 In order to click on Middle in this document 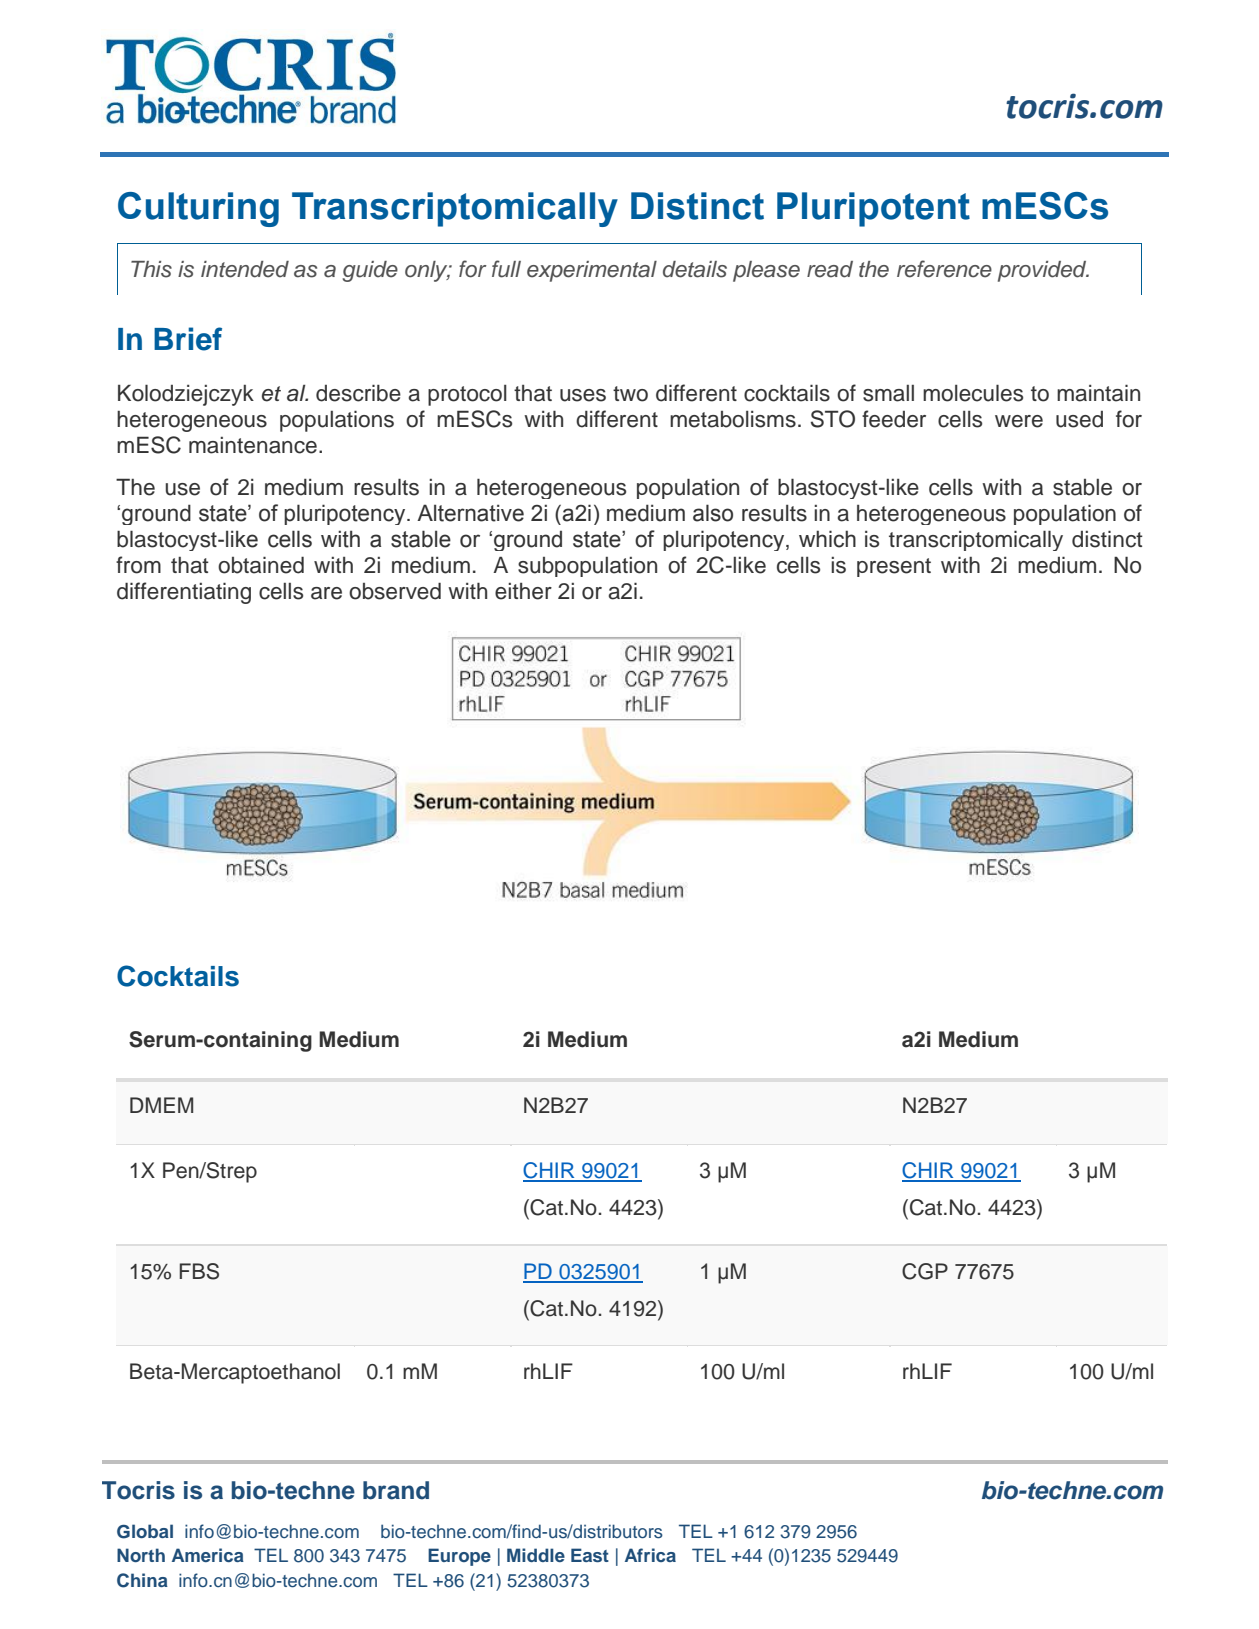, I will do `click(536, 1555)`.
